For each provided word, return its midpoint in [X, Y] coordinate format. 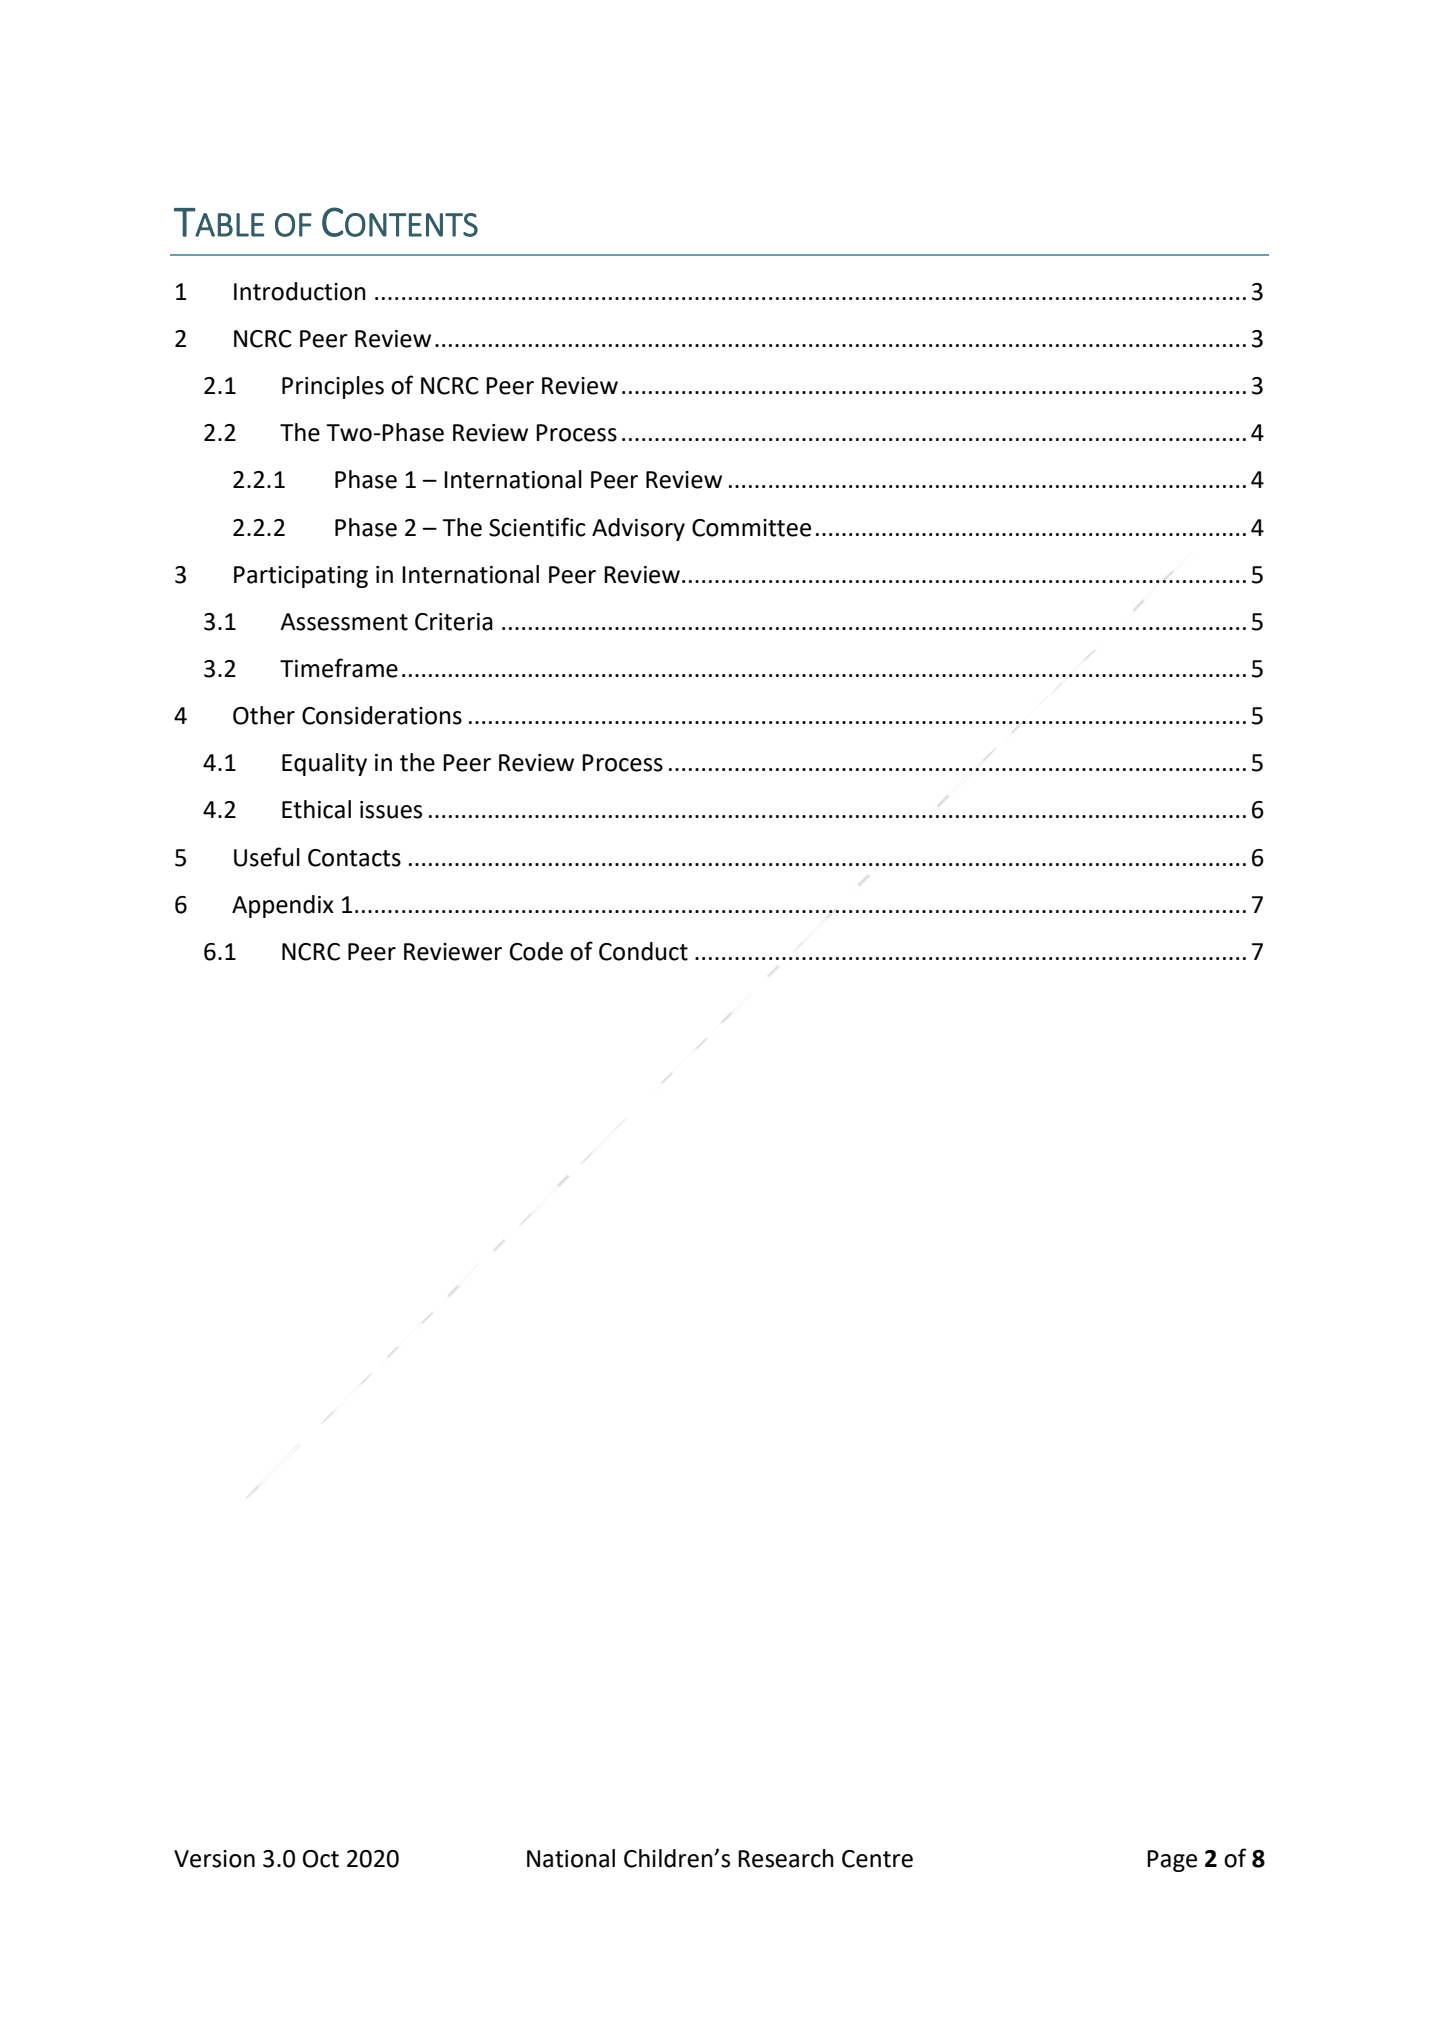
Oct [321, 1859]
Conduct [643, 951]
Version [214, 1859]
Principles [333, 387]
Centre [877, 1859]
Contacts [354, 858]
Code [536, 951]
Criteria [454, 622]
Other [264, 715]
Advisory [638, 529]
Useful [267, 857]
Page [1172, 1861]
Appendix [283, 906]
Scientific [537, 527]
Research [786, 1858]
